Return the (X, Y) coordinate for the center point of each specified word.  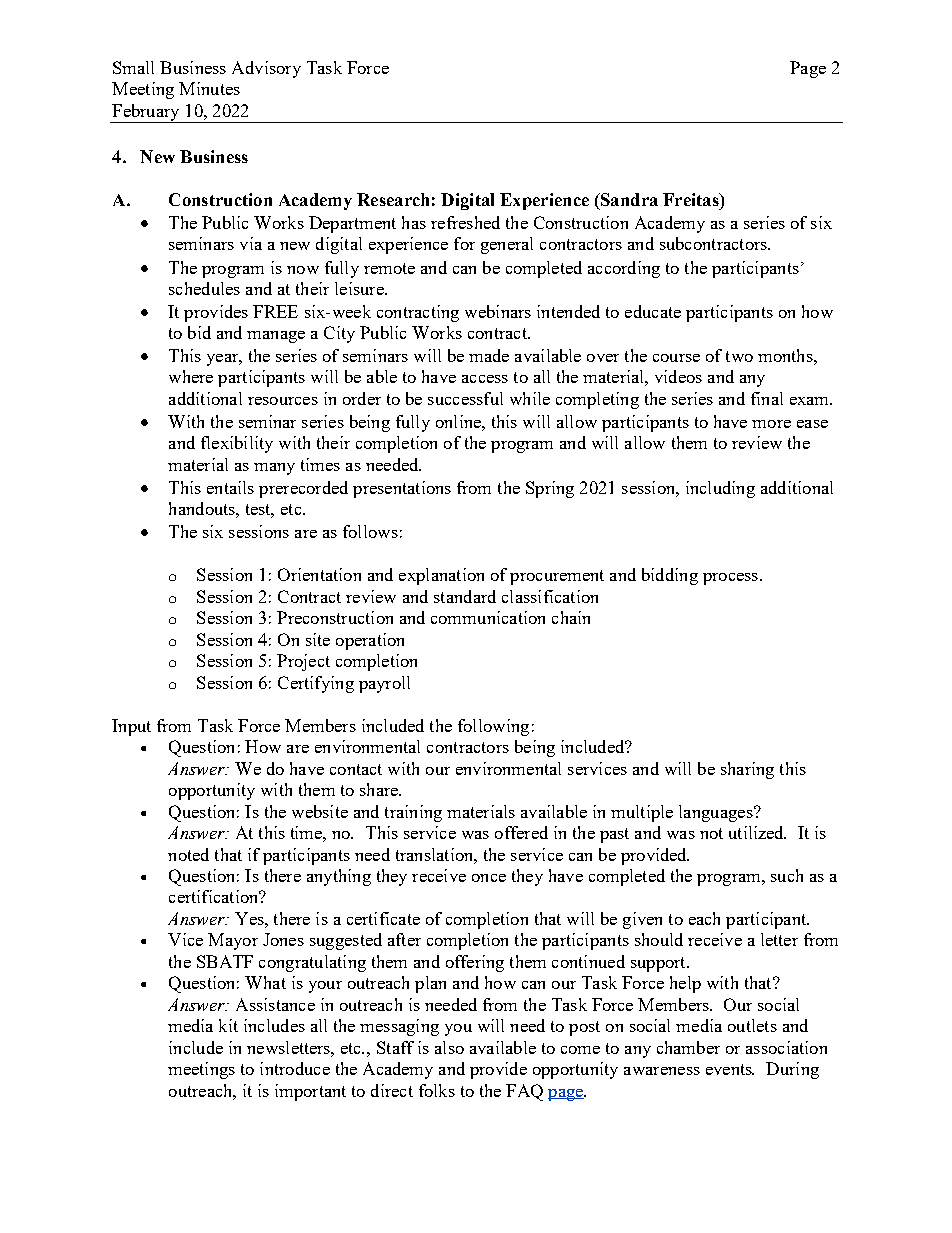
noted (188, 854)
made (489, 355)
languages (717, 813)
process (730, 579)
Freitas (692, 199)
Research (393, 199)
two (739, 356)
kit (228, 1025)
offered (521, 832)
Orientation (319, 574)
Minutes (209, 88)
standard (465, 596)
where (191, 376)
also (449, 1047)
